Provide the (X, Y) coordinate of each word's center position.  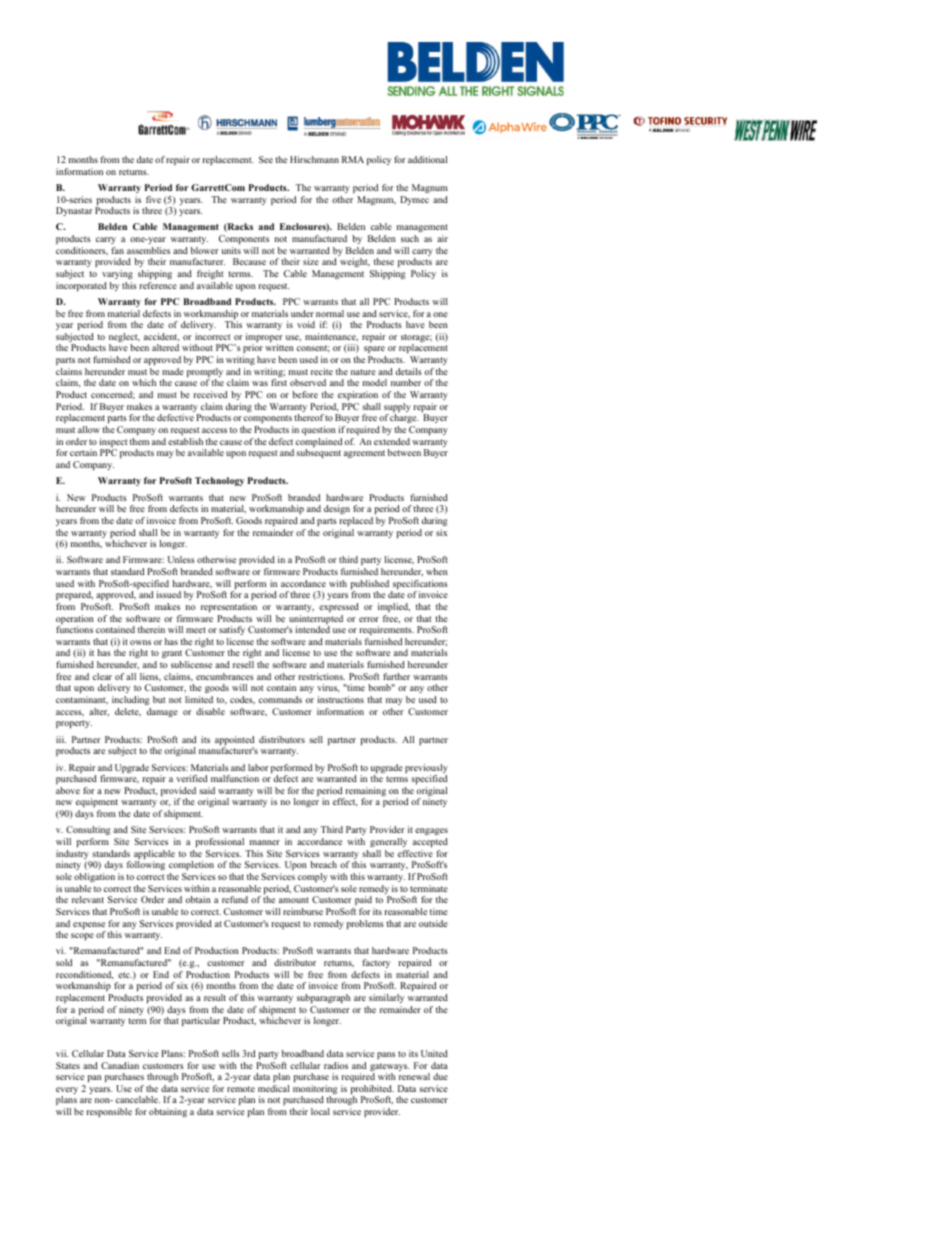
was (260, 383)
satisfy (232, 630)
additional (427, 159)
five (153, 199)
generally (388, 842)
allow (89, 429)
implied (394, 607)
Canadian (120, 1065)
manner (265, 842)
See (266, 159)
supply (397, 409)
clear (102, 676)
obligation (94, 877)
